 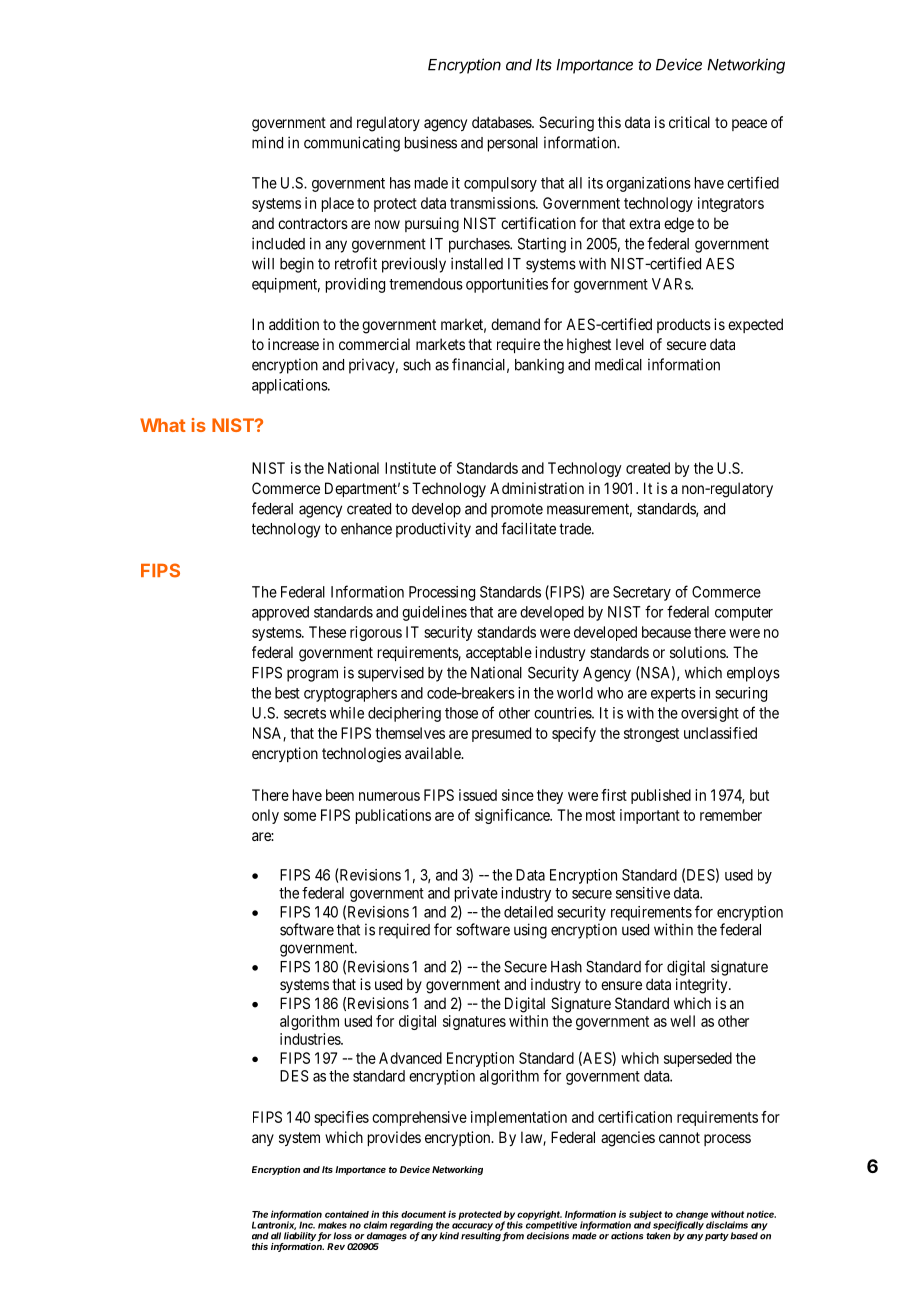 What do you see at coordinates (311, 1039) in the screenshot?
I see `industries` at bounding box center [311, 1039].
